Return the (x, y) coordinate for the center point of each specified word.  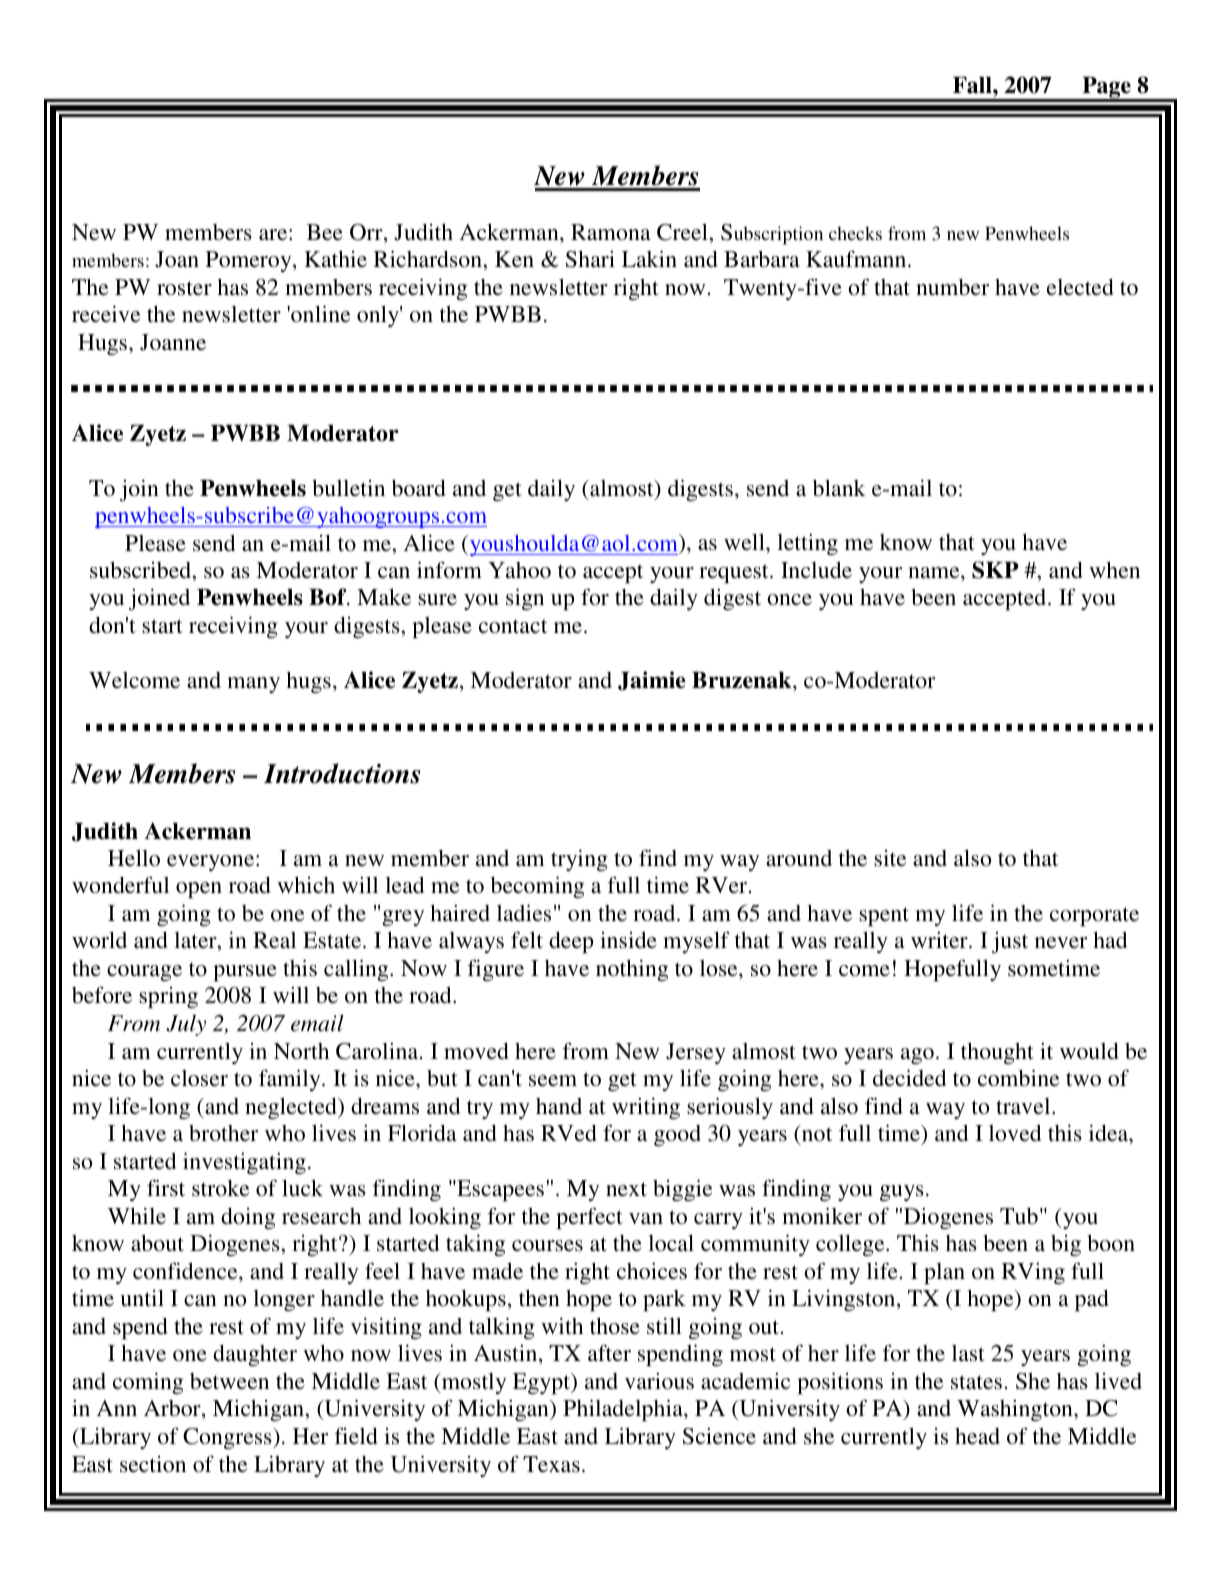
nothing (632, 970)
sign (525, 599)
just (1010, 942)
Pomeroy (250, 261)
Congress (228, 1438)
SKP (995, 570)
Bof (329, 597)
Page (1106, 89)
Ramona (611, 232)
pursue (245, 973)
